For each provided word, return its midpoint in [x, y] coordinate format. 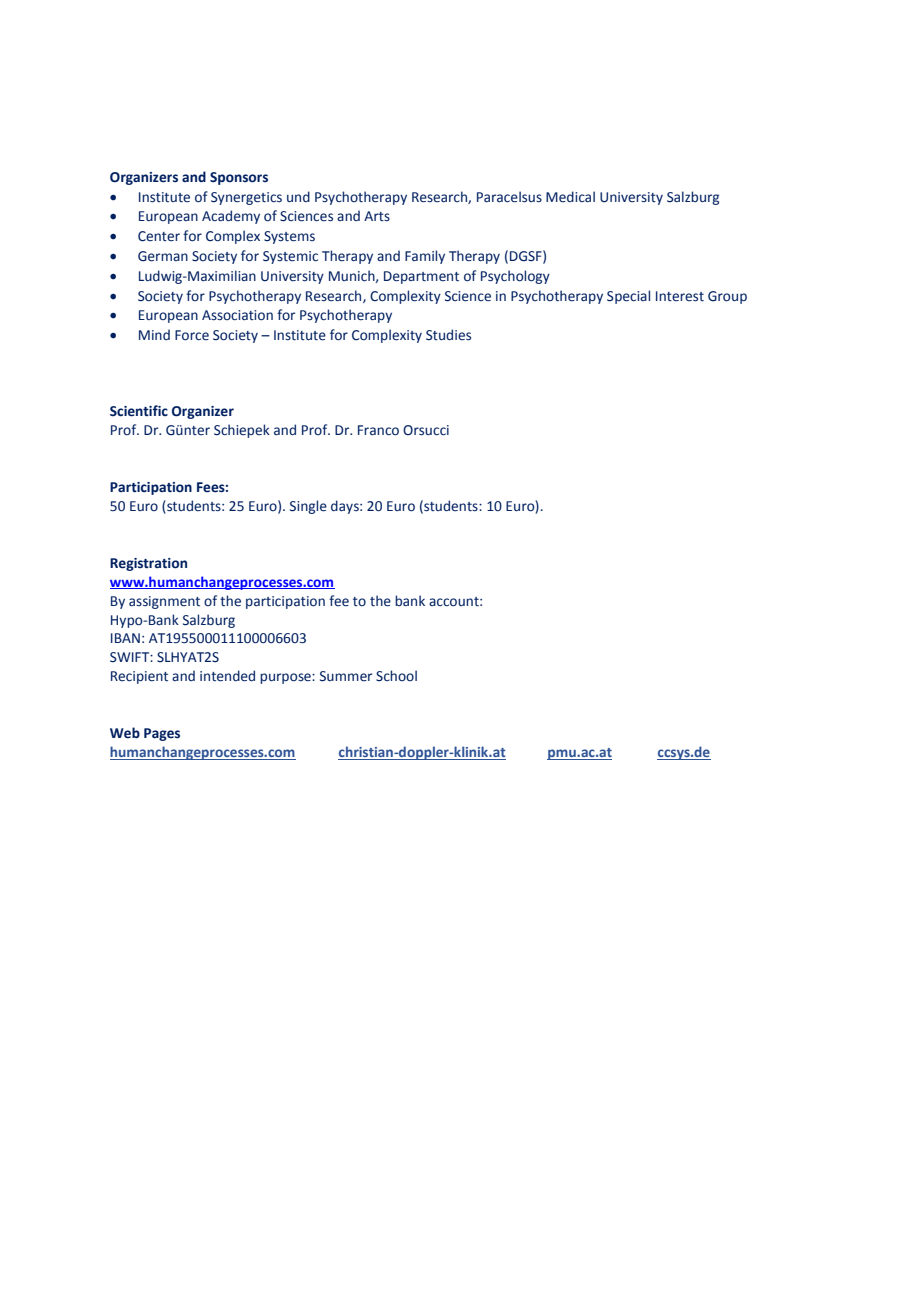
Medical [570, 197]
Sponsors [239, 178]
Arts [377, 216]
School [396, 676]
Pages [162, 734]
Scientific [139, 411]
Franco [378, 430]
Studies [448, 335]
